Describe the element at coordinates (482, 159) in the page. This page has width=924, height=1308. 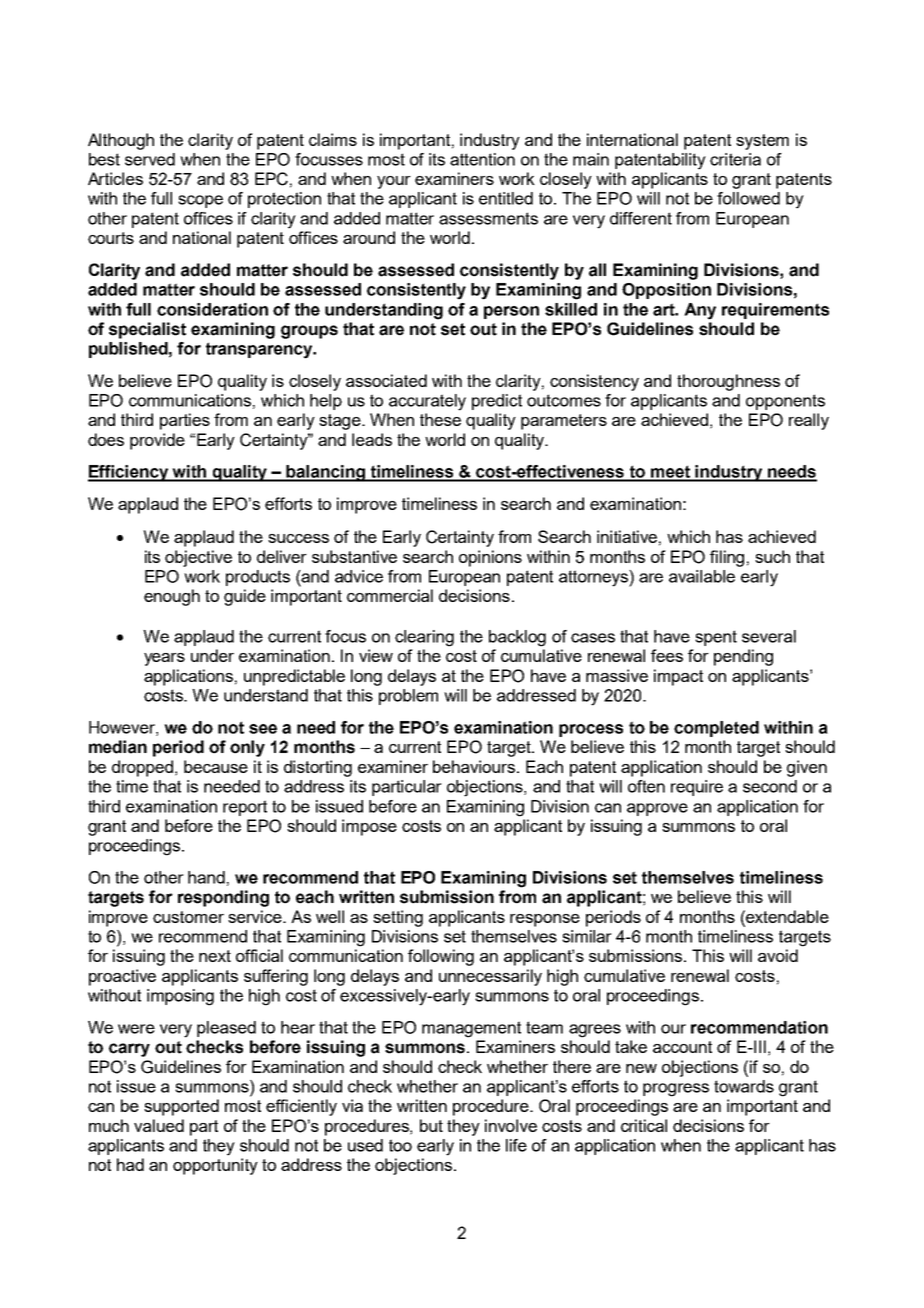
I see `attention` at that location.
